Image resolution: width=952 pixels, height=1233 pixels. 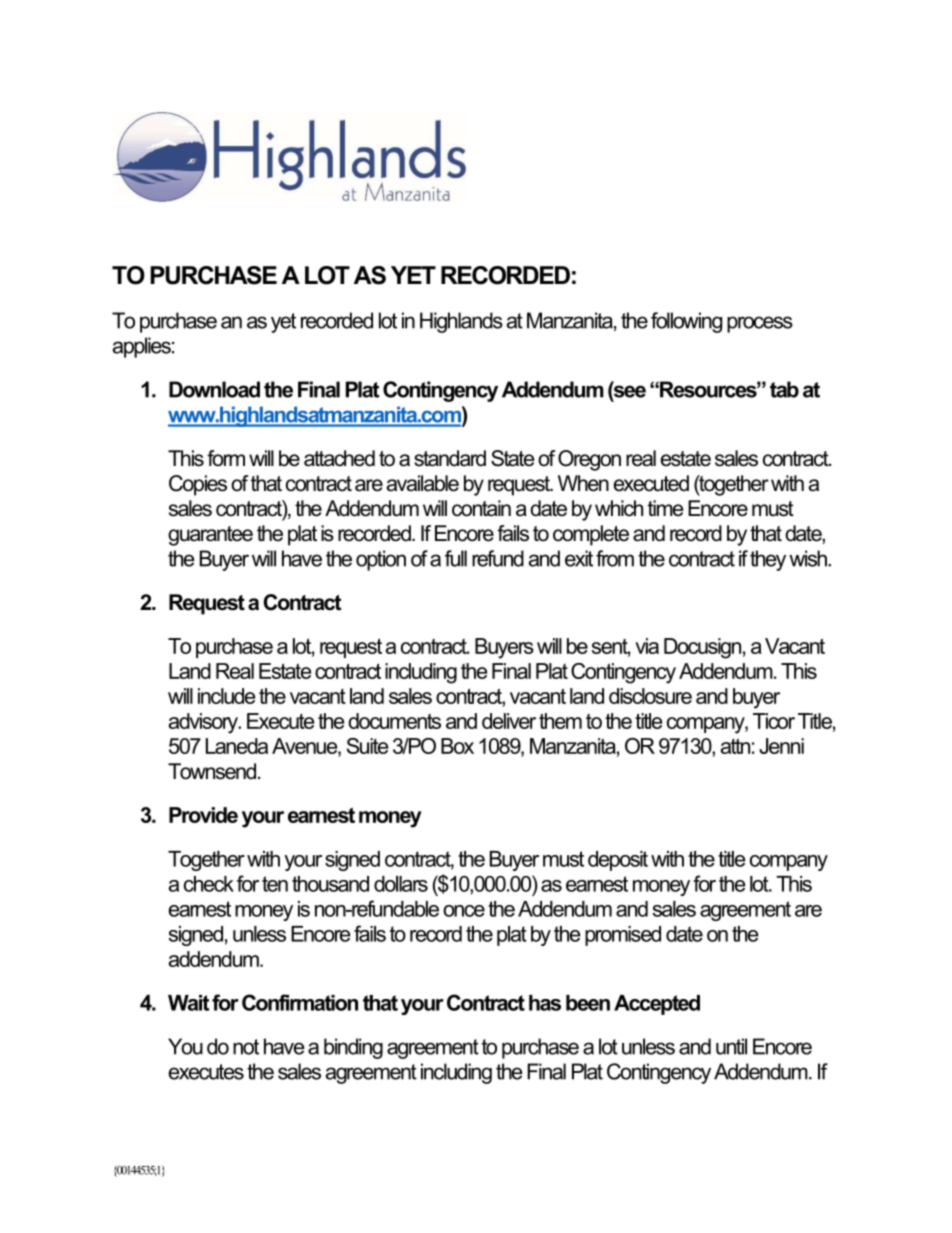 I want to click on guarantee, so click(x=210, y=536).
